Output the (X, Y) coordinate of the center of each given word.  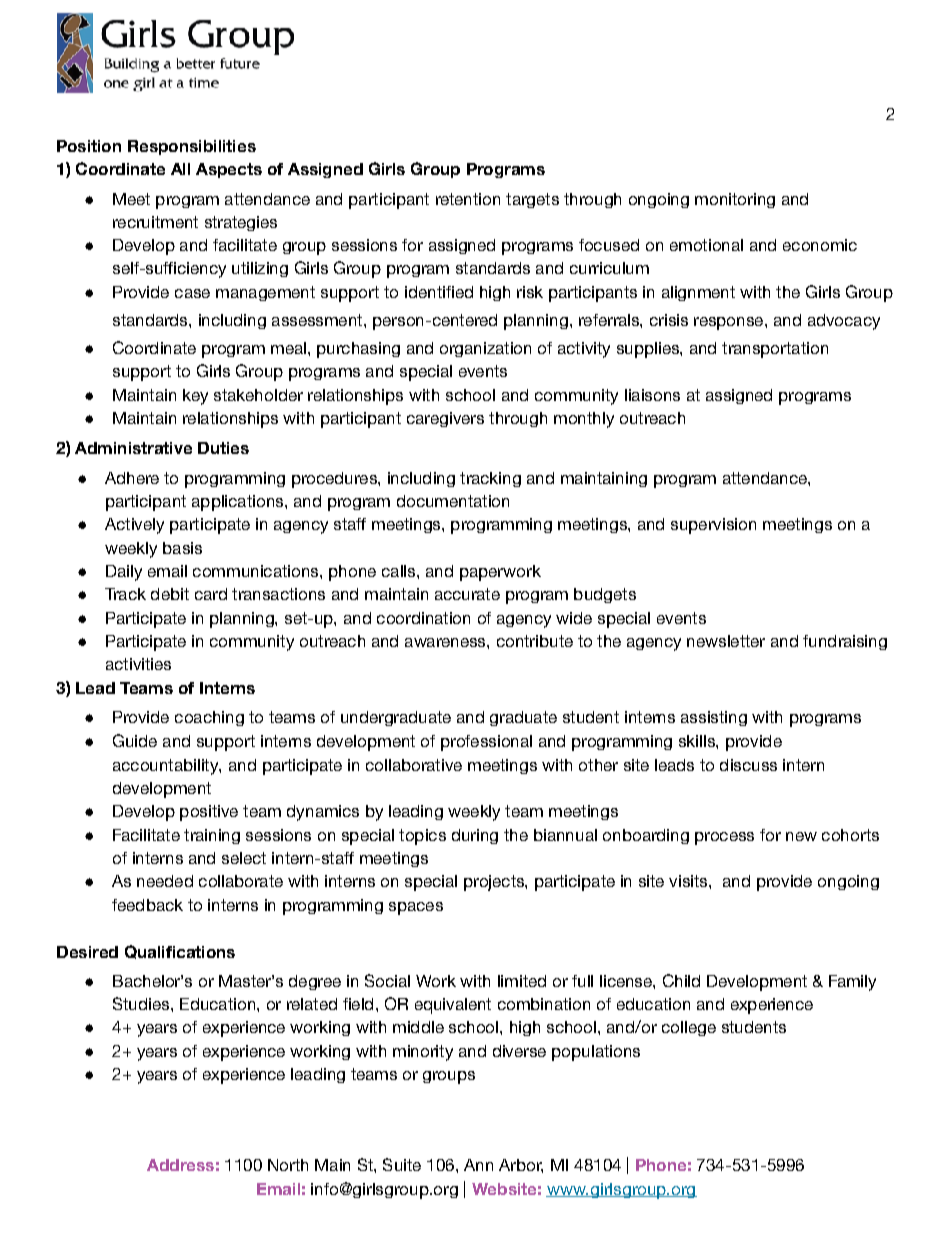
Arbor (521, 1166)
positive (209, 813)
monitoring (735, 200)
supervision (713, 526)
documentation (453, 501)
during (475, 836)
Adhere (132, 478)
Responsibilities (192, 147)
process (724, 838)
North (288, 1165)
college (689, 1028)
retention (468, 199)
